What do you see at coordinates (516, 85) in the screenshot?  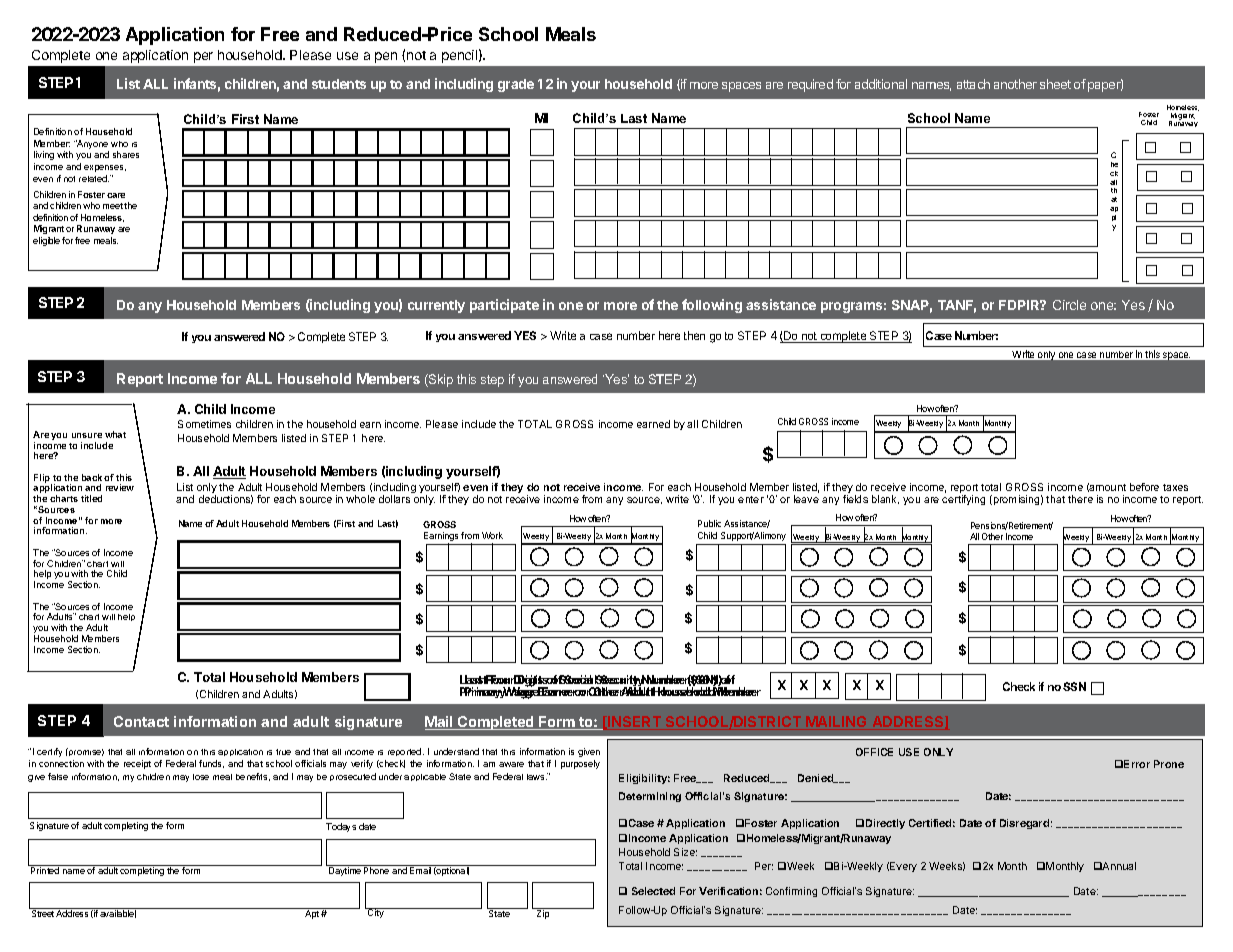 I see `grade` at bounding box center [516, 85].
